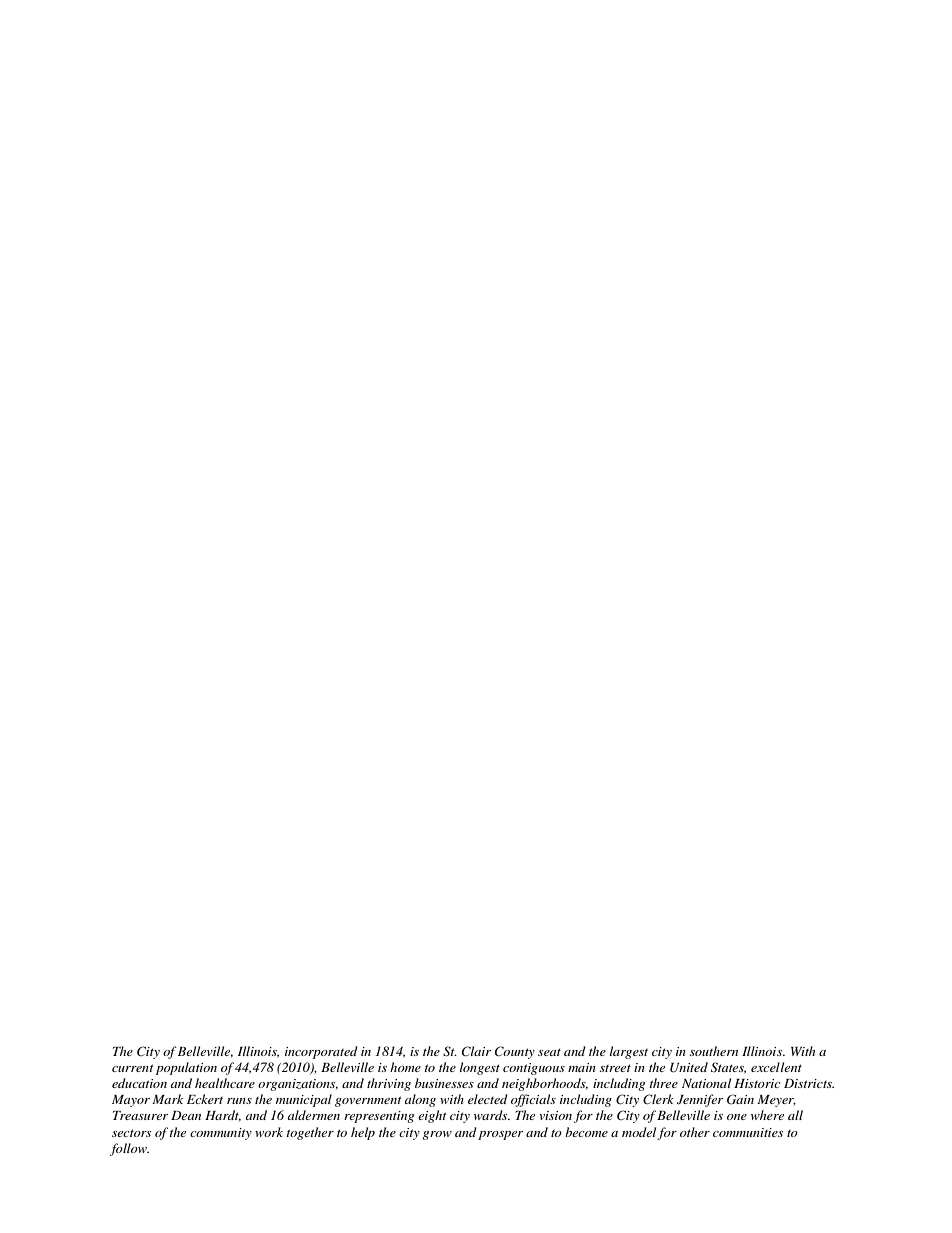  I want to click on incorporated, so click(321, 1052).
